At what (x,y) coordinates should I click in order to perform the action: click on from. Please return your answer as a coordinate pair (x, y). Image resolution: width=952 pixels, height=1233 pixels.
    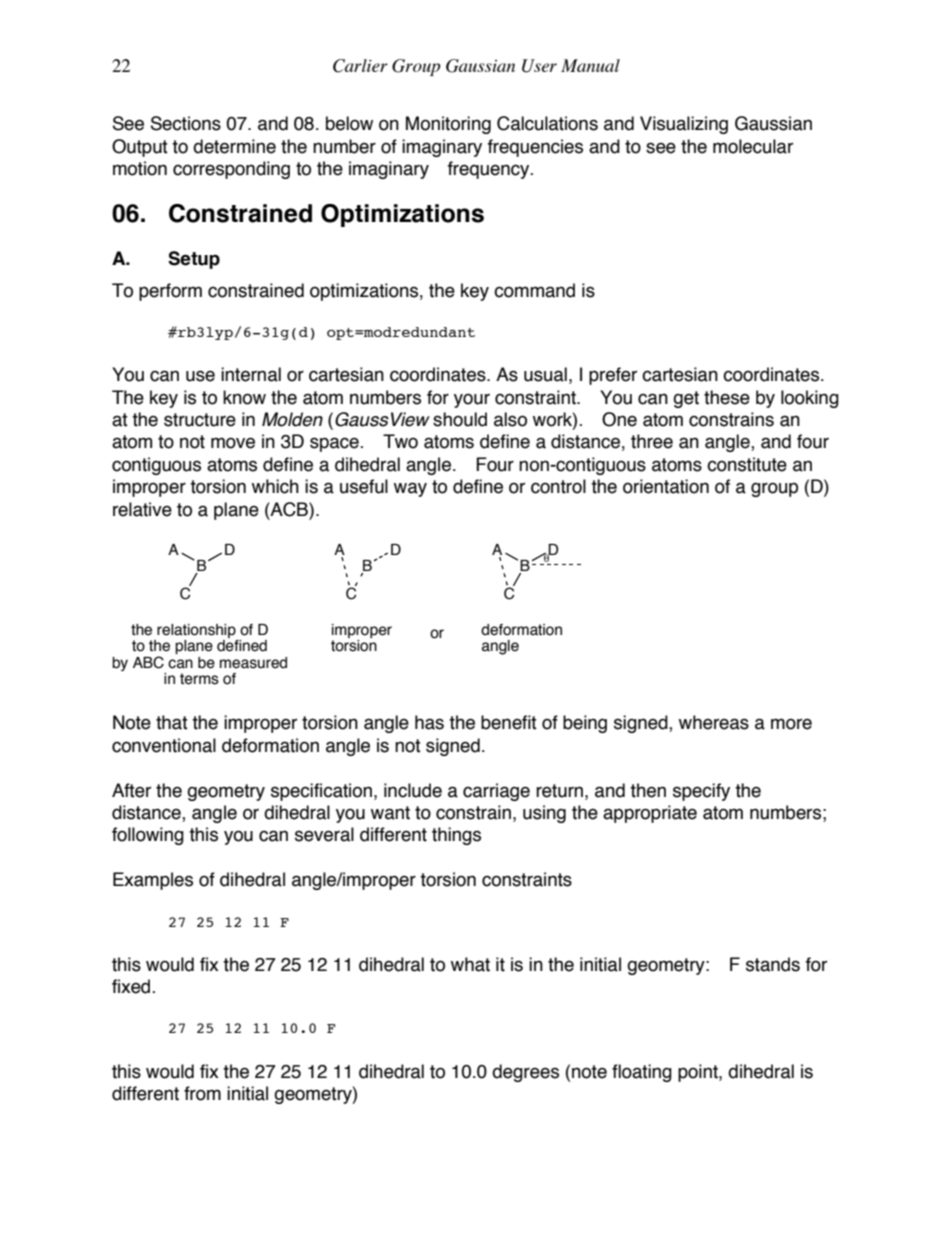
    Looking at the image, I should click on (202, 1093).
